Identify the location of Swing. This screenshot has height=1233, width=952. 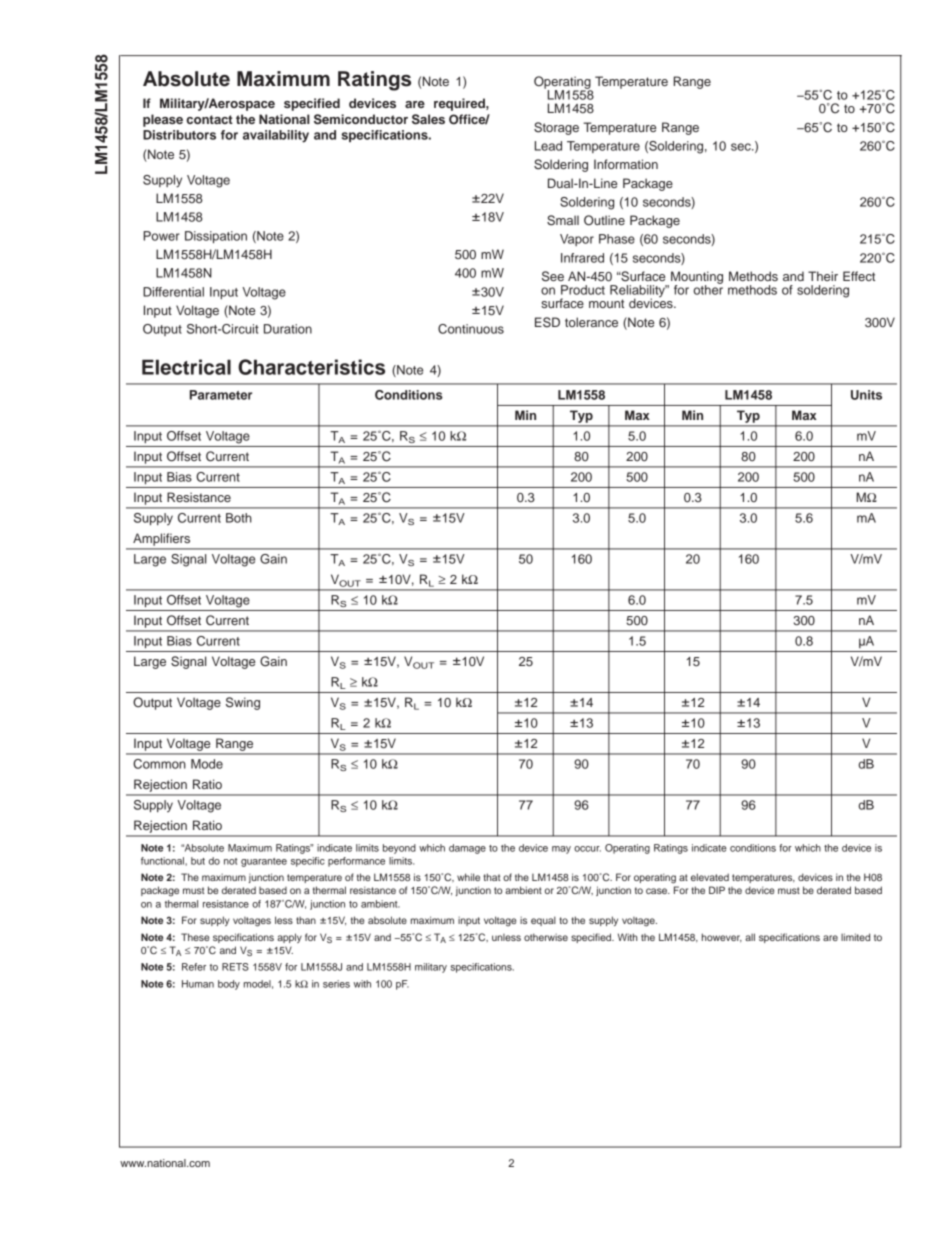
(243, 703).
